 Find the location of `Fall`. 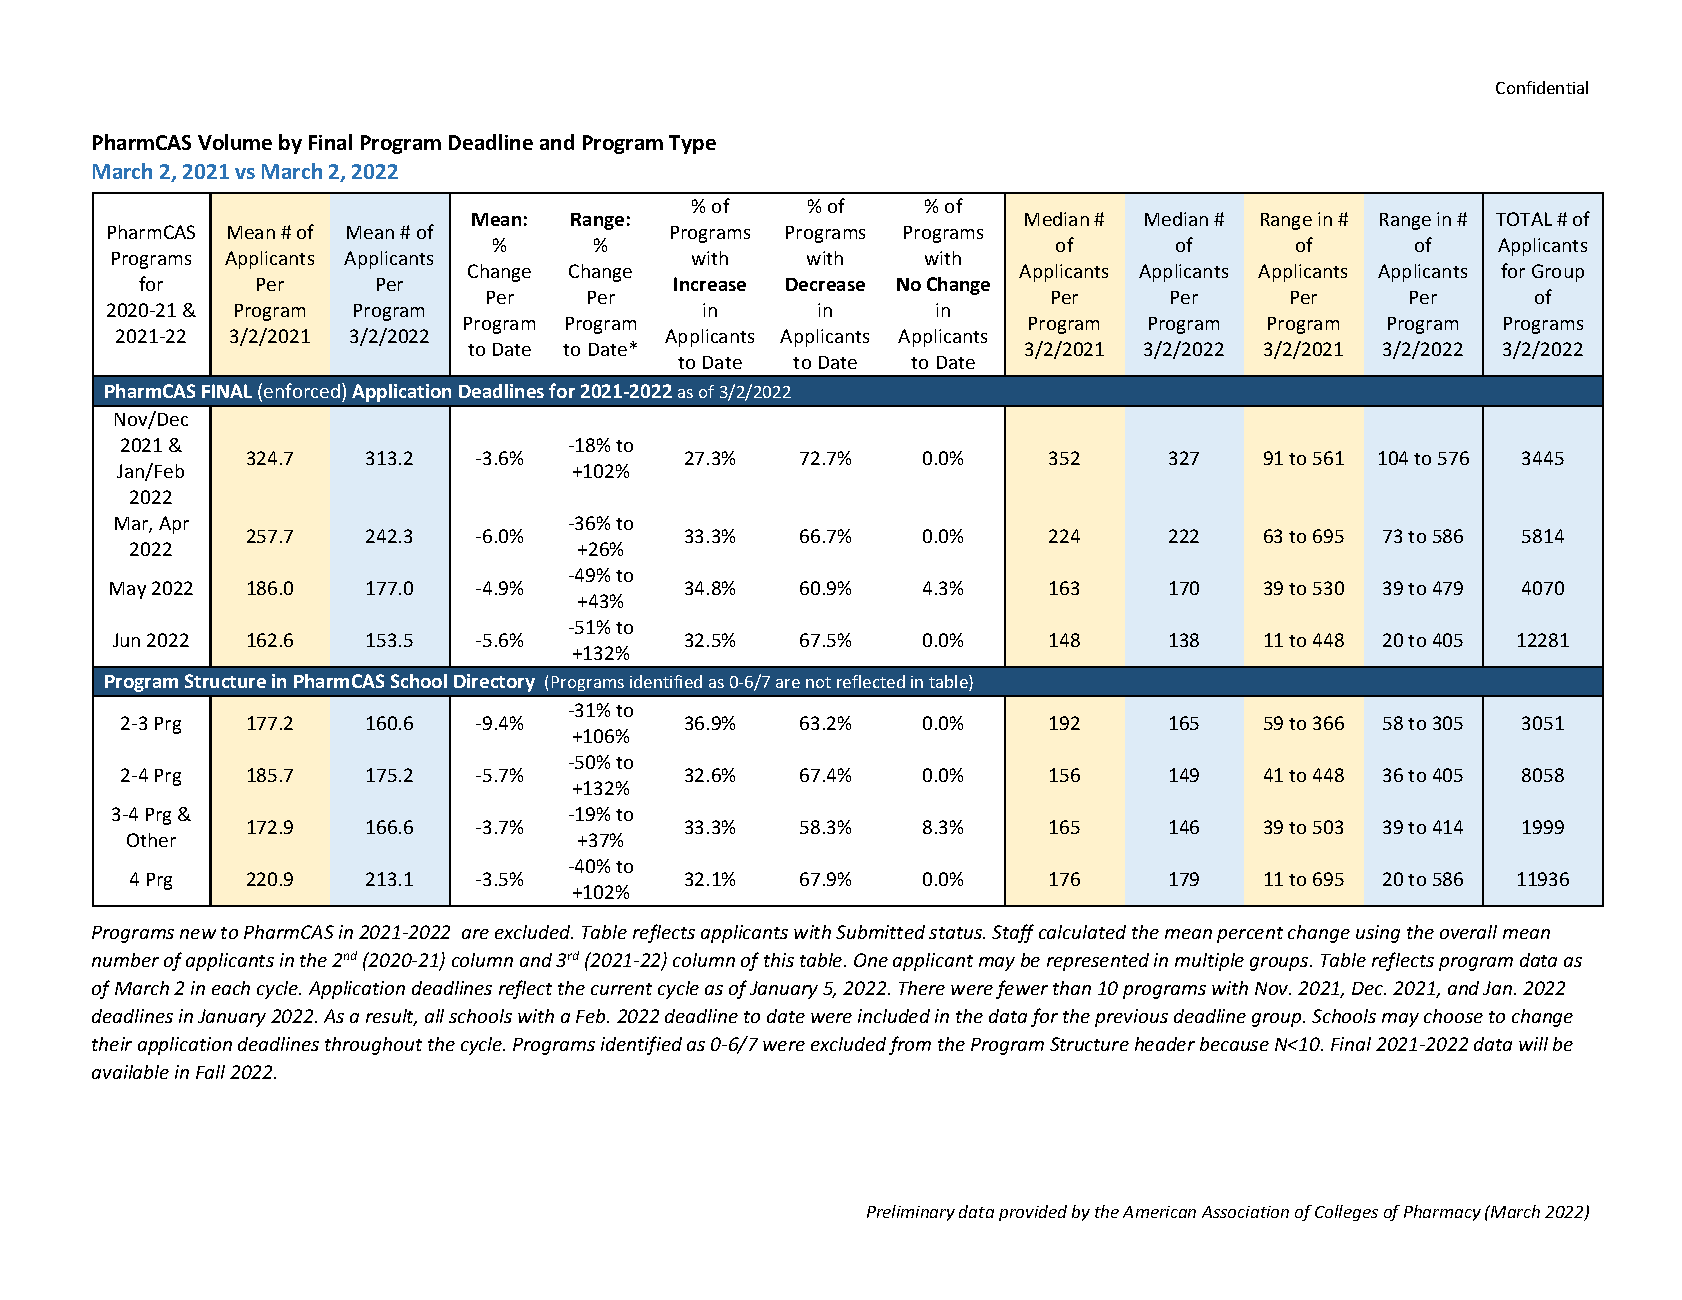

Fall is located at coordinates (210, 1072).
